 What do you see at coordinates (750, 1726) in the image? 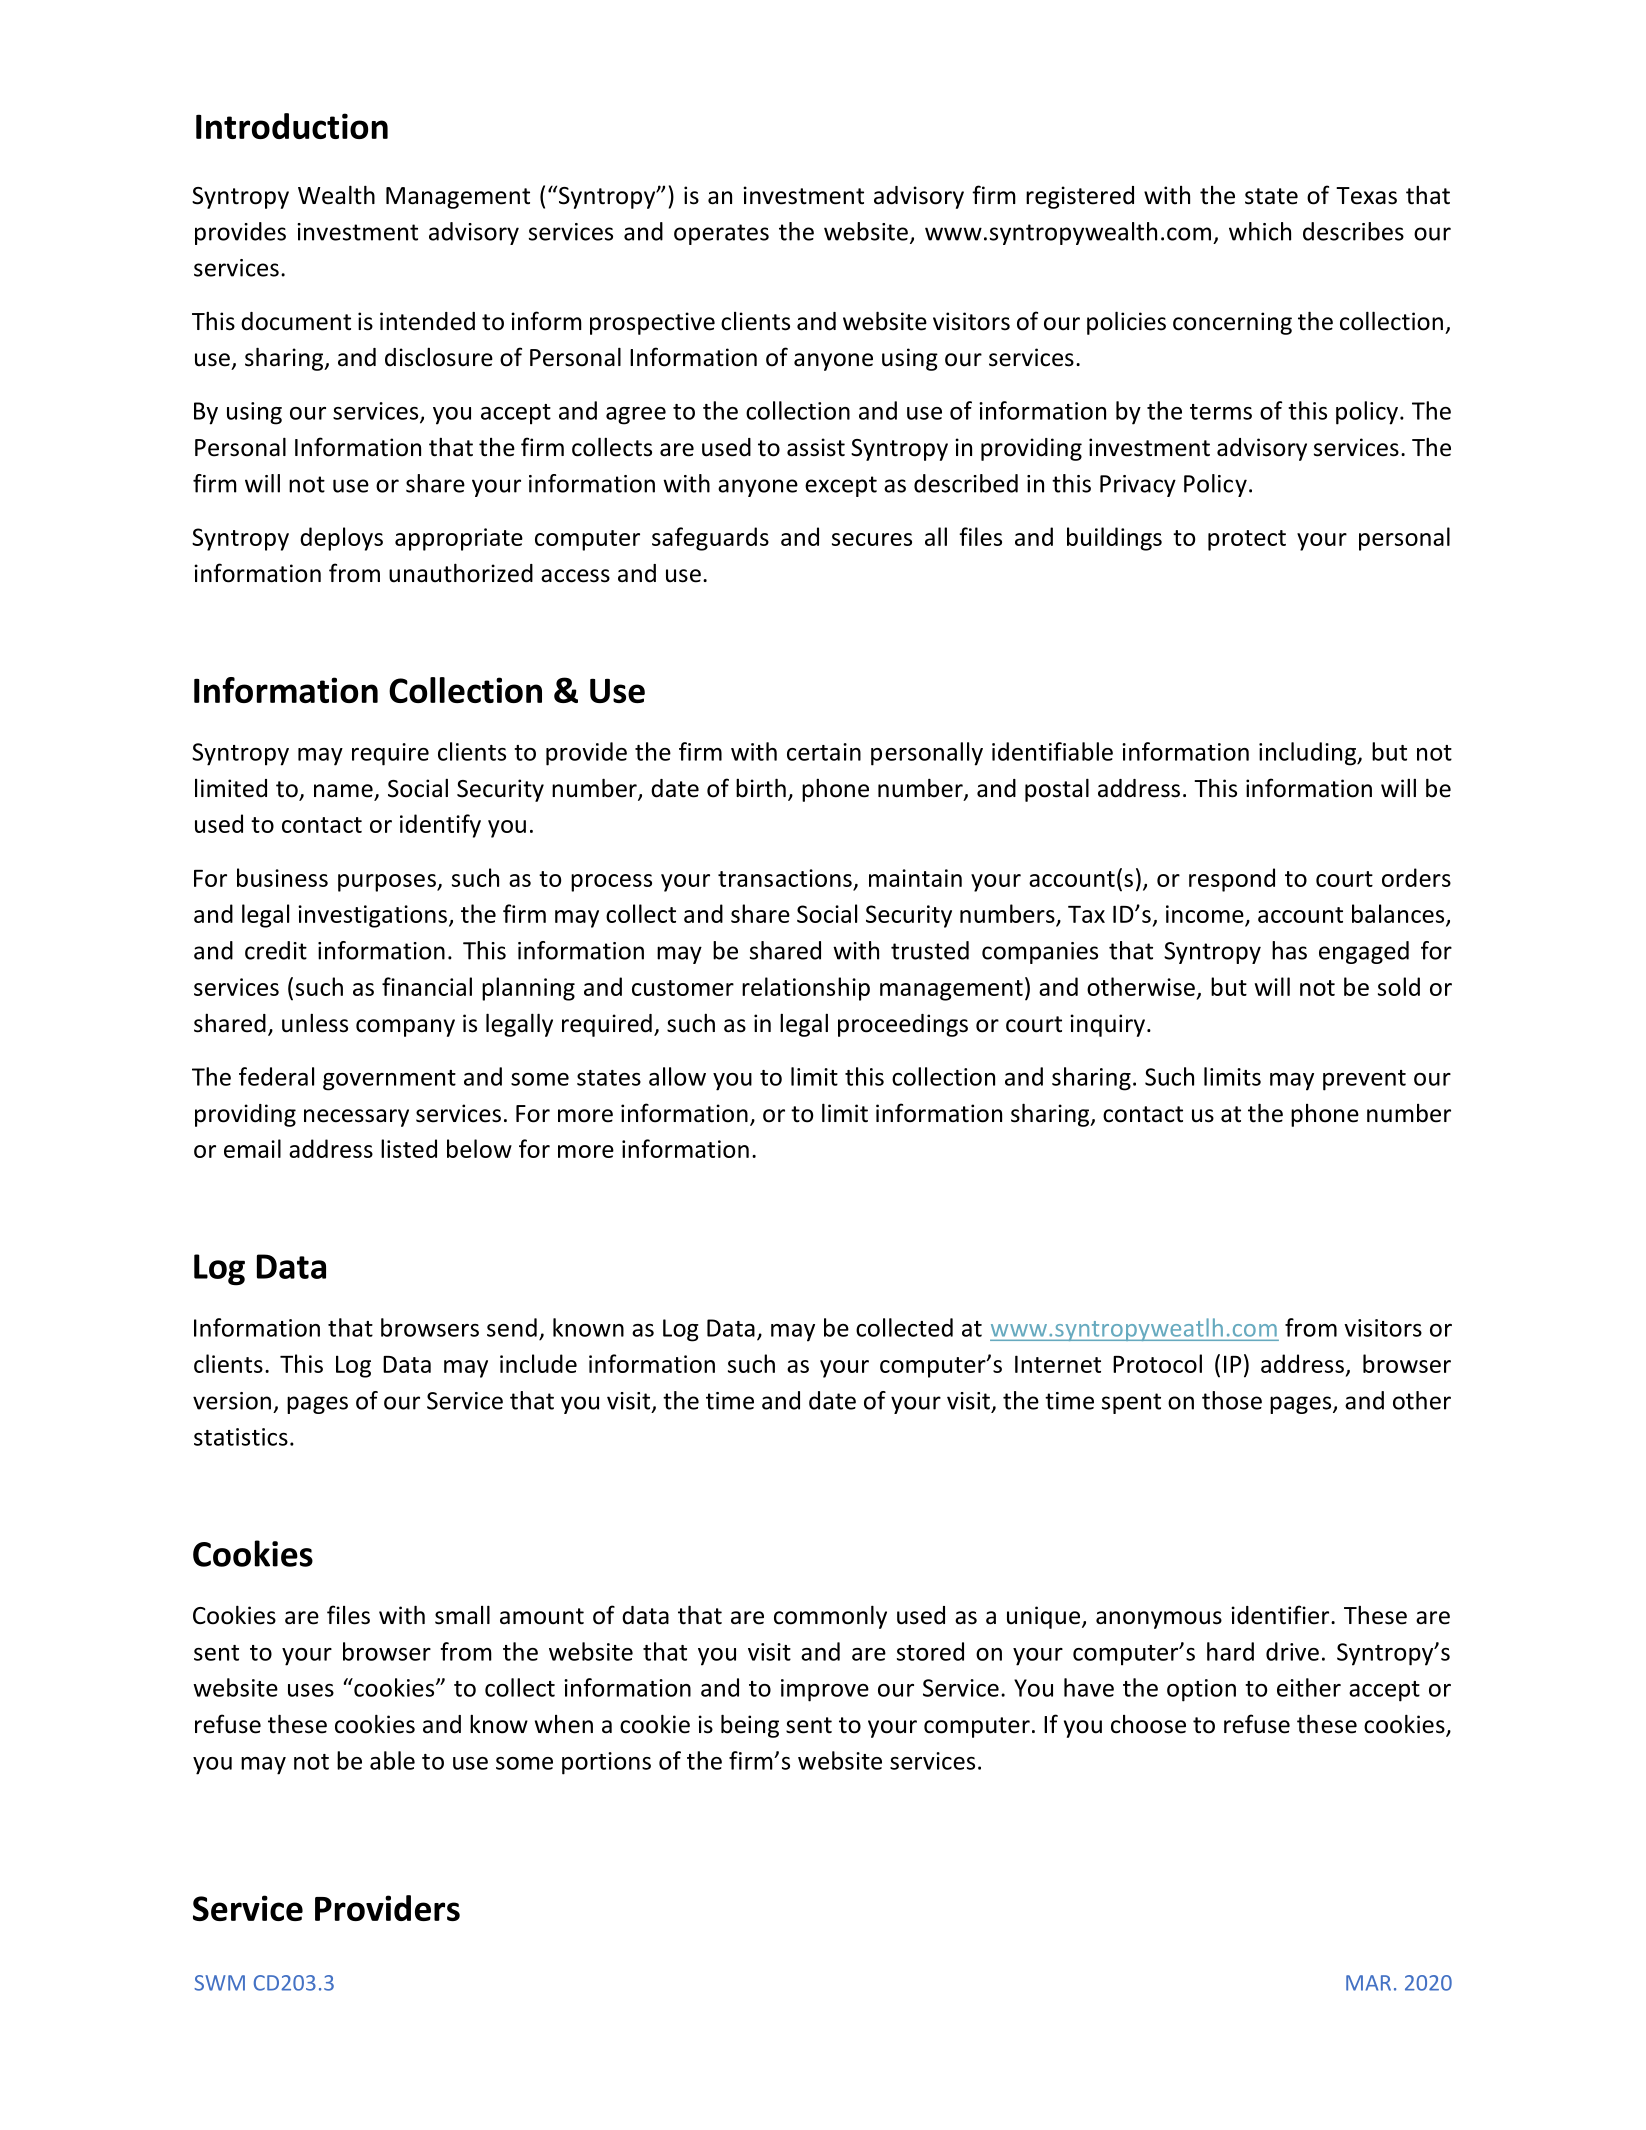
I see `being` at bounding box center [750, 1726].
